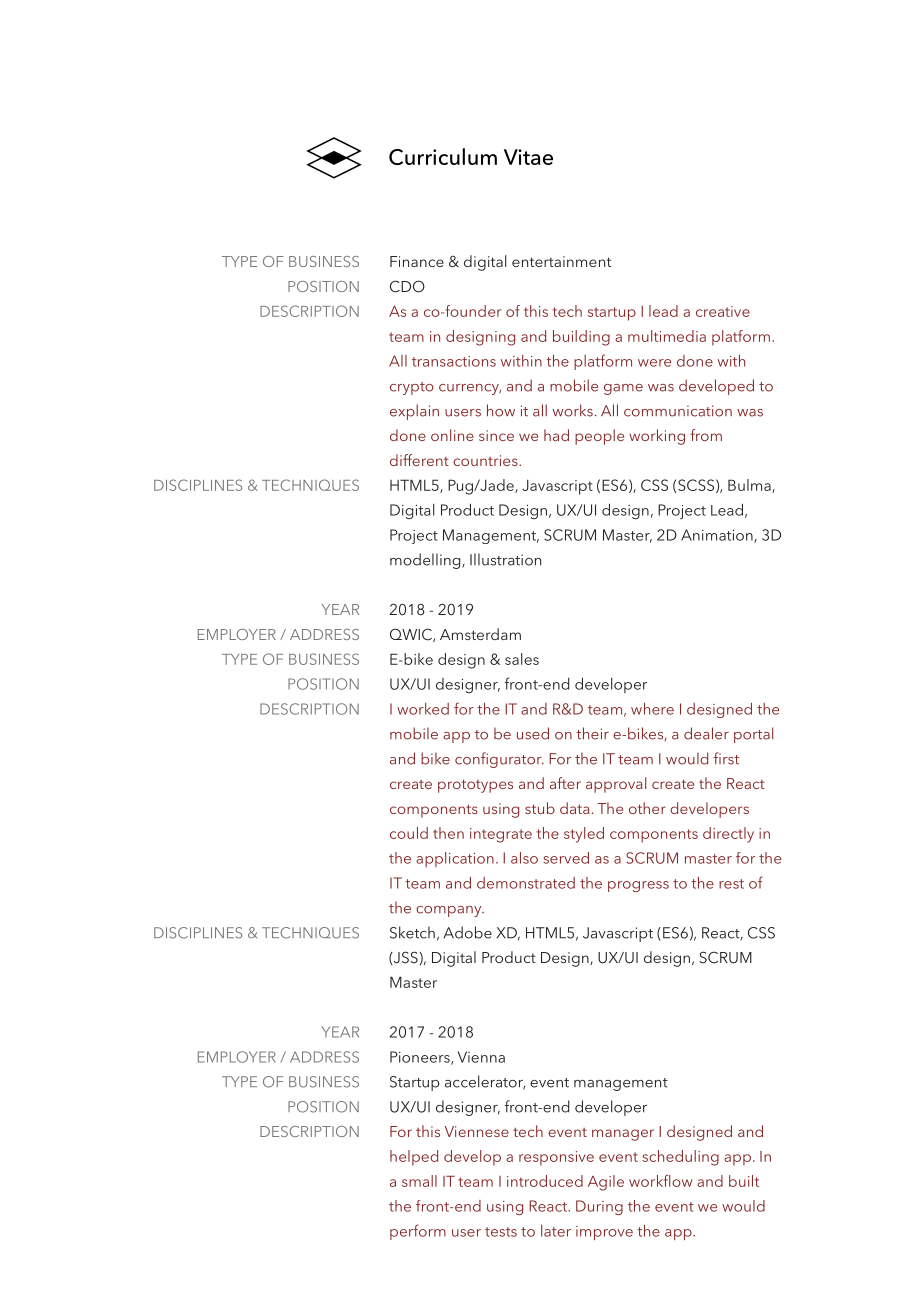 The width and height of the document is (924, 1308). I want to click on small, so click(419, 1181).
